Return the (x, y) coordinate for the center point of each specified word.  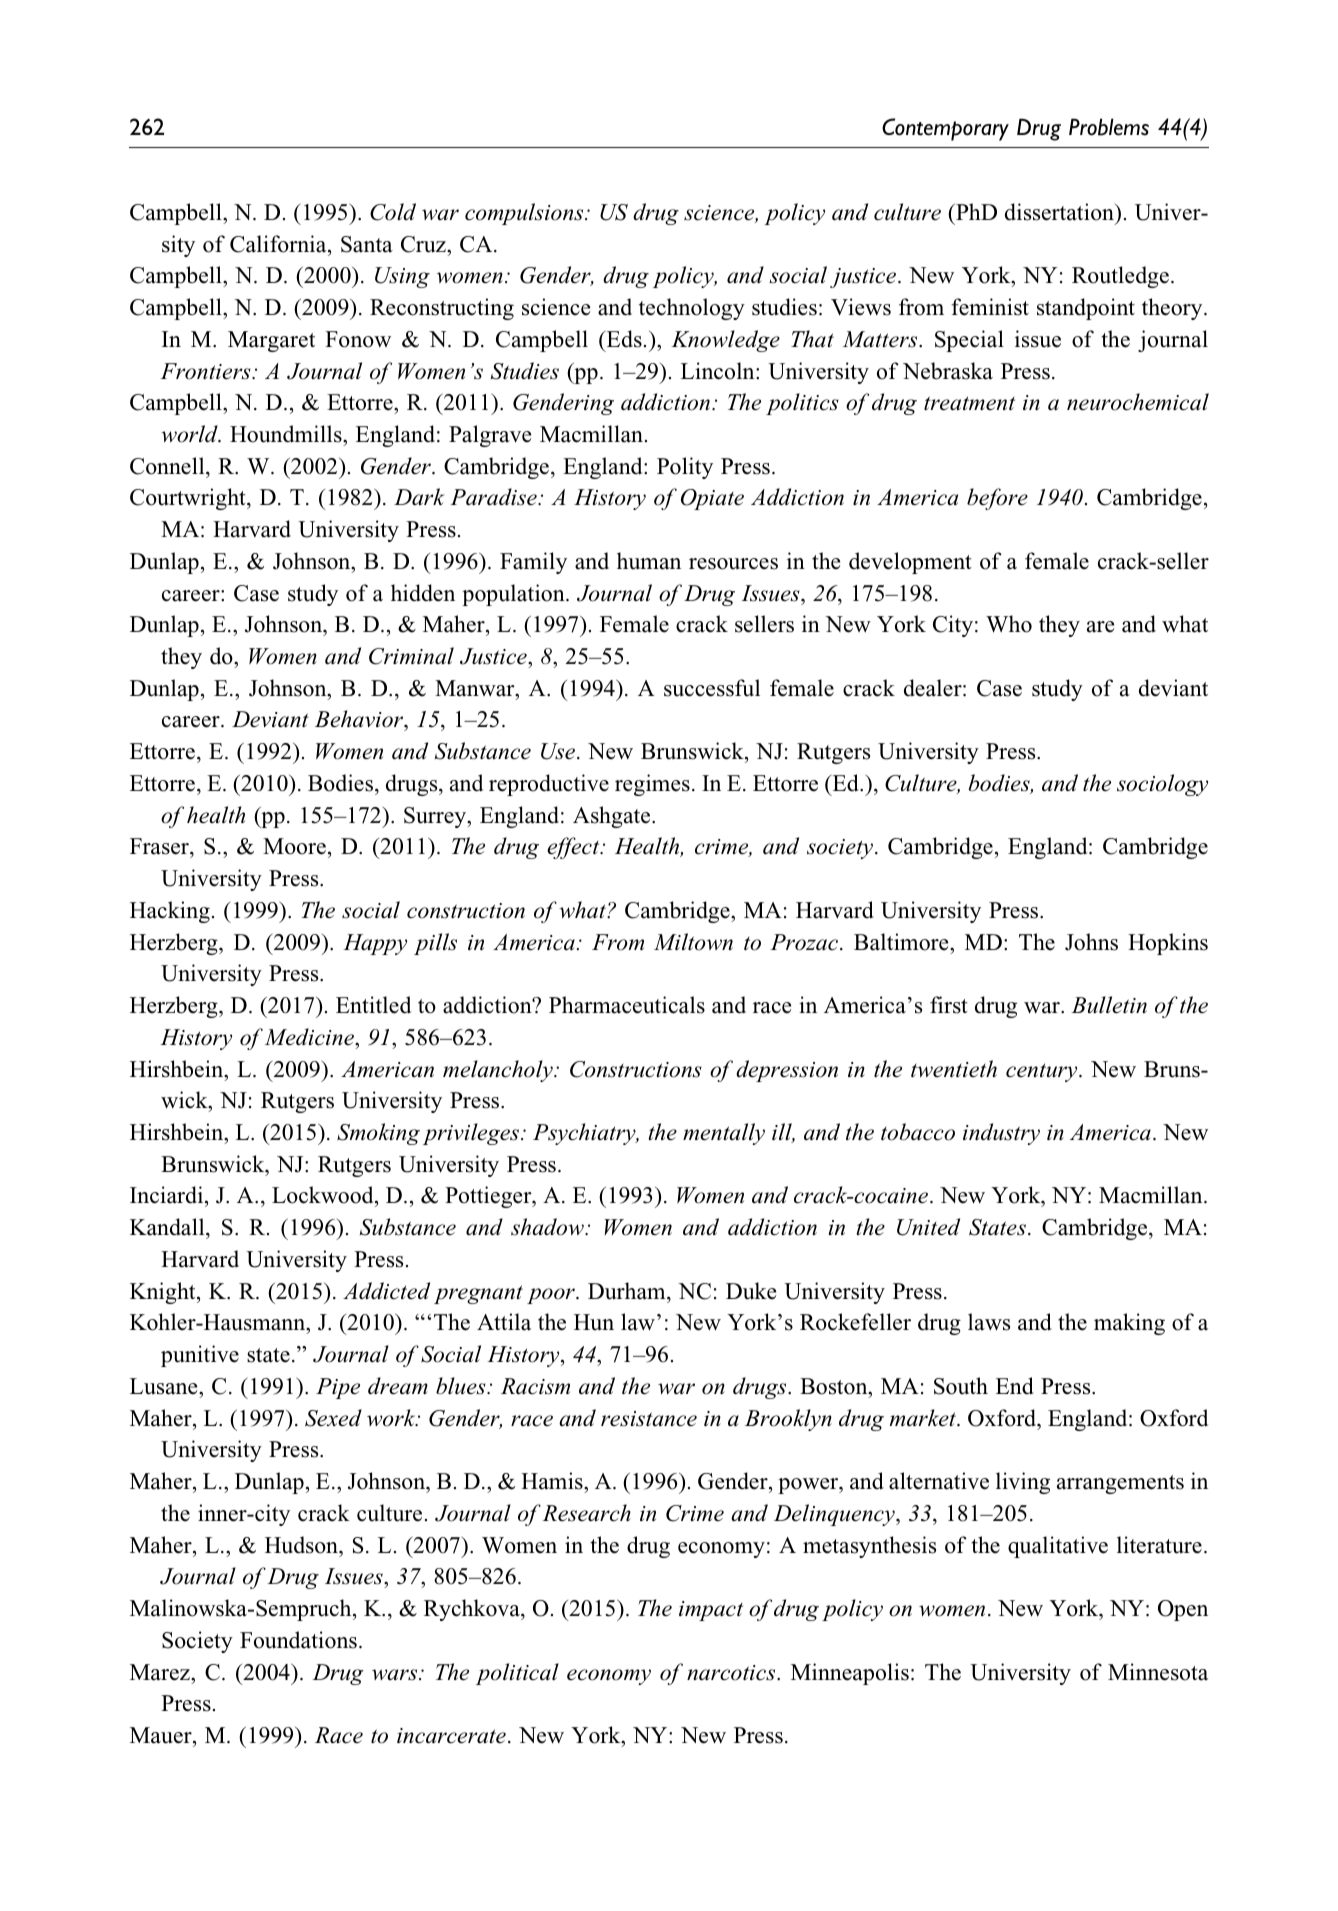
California (279, 244)
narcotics (732, 1673)
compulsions (525, 214)
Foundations (298, 1640)
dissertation (1061, 213)
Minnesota (1158, 1672)
